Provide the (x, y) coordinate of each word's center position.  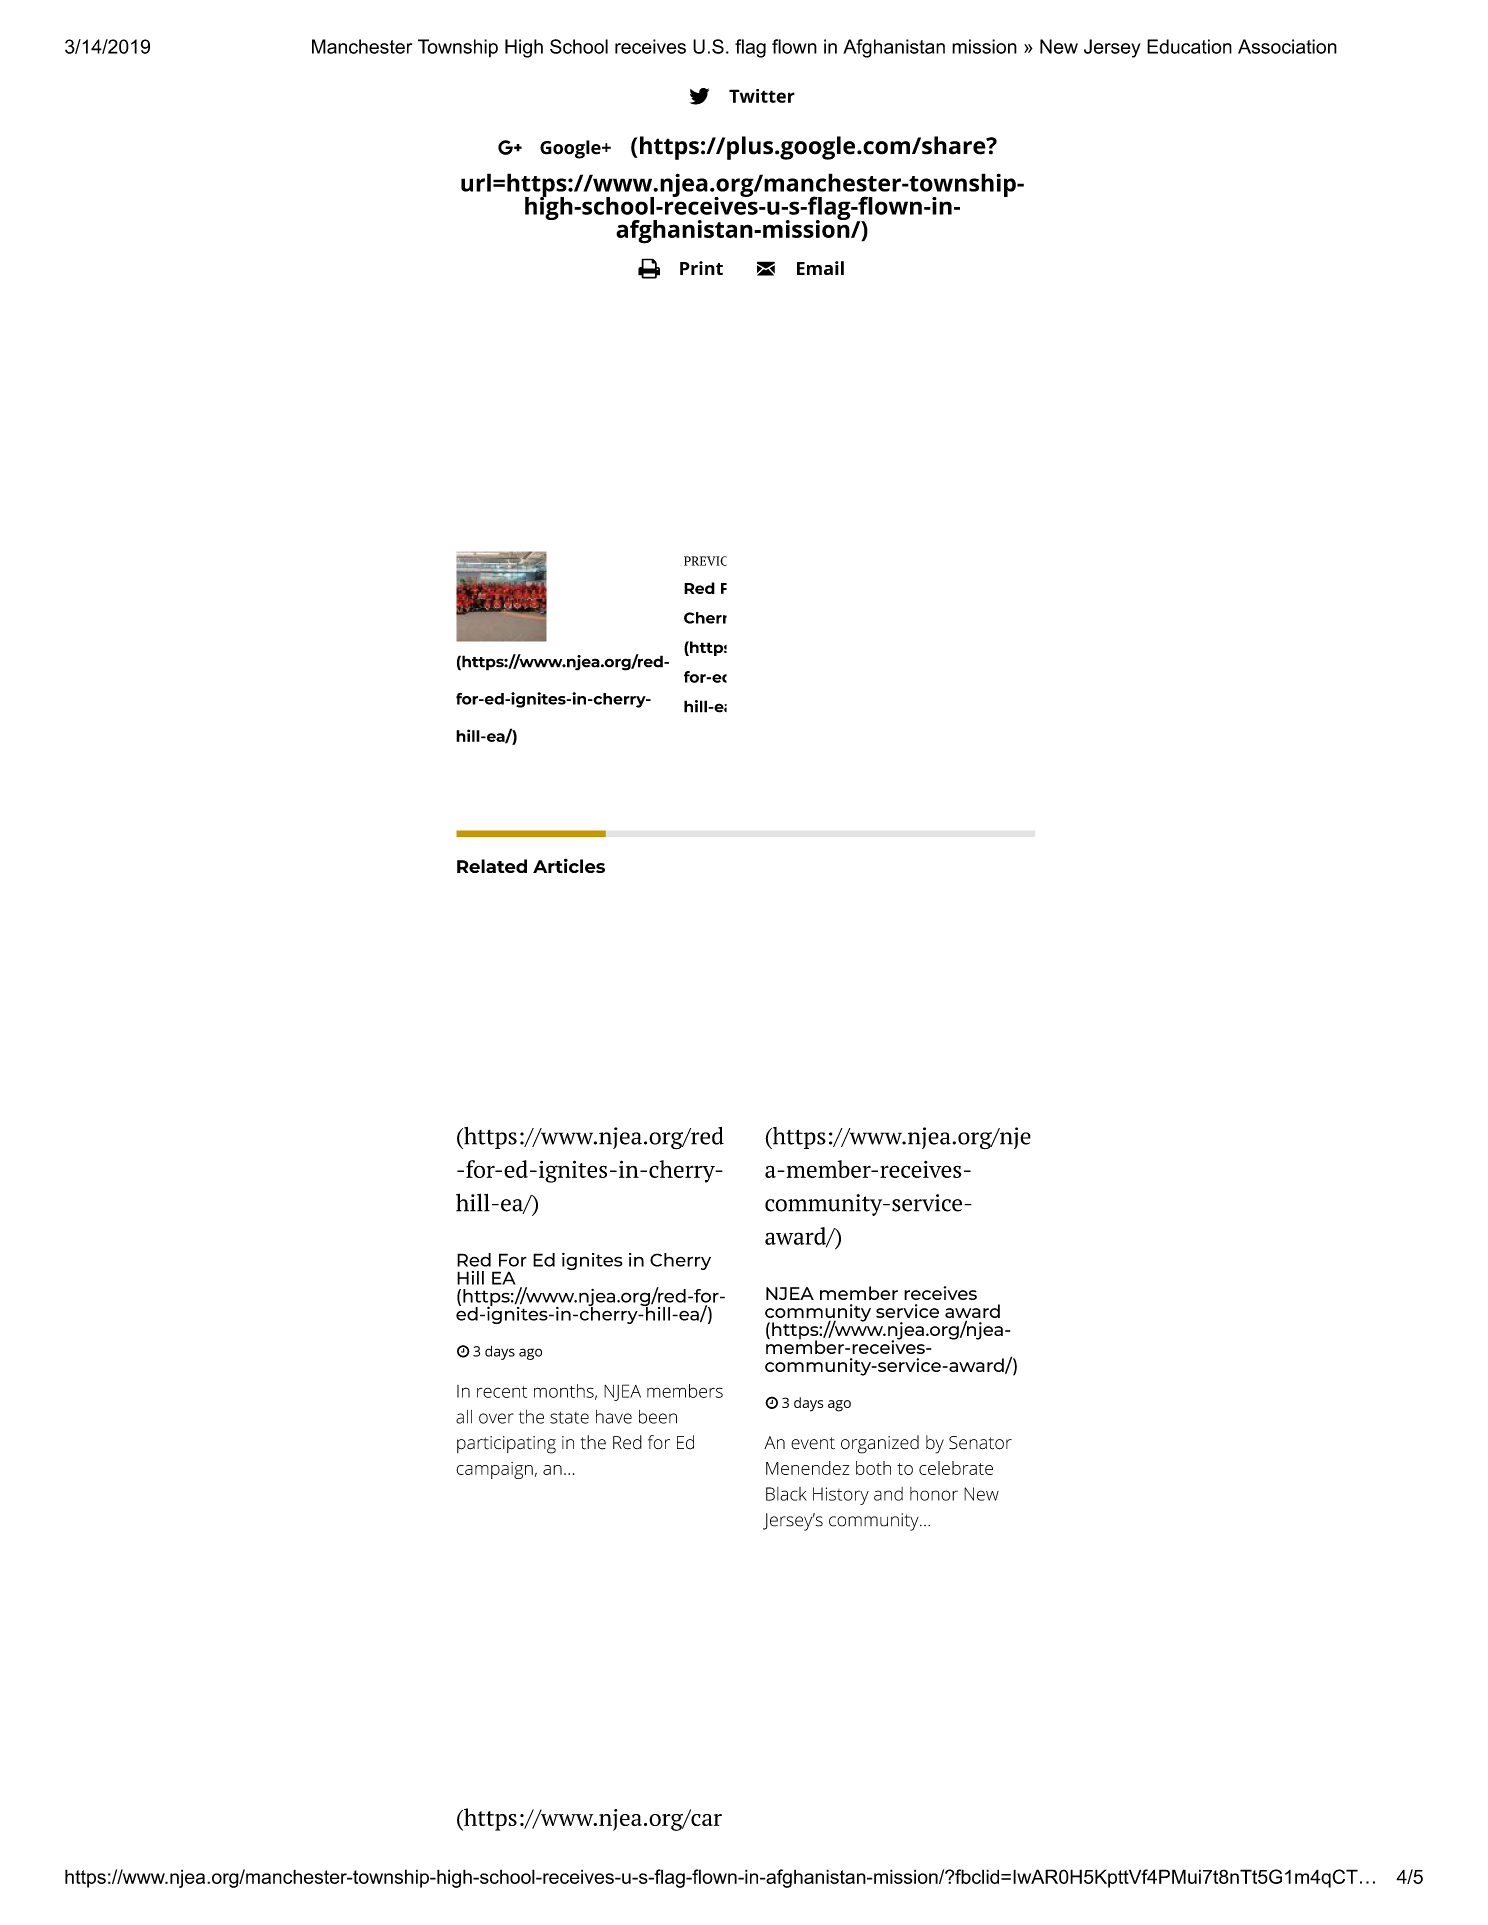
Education (1189, 46)
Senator (980, 1443)
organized (880, 1444)
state (569, 1417)
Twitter (762, 96)
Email (820, 268)
